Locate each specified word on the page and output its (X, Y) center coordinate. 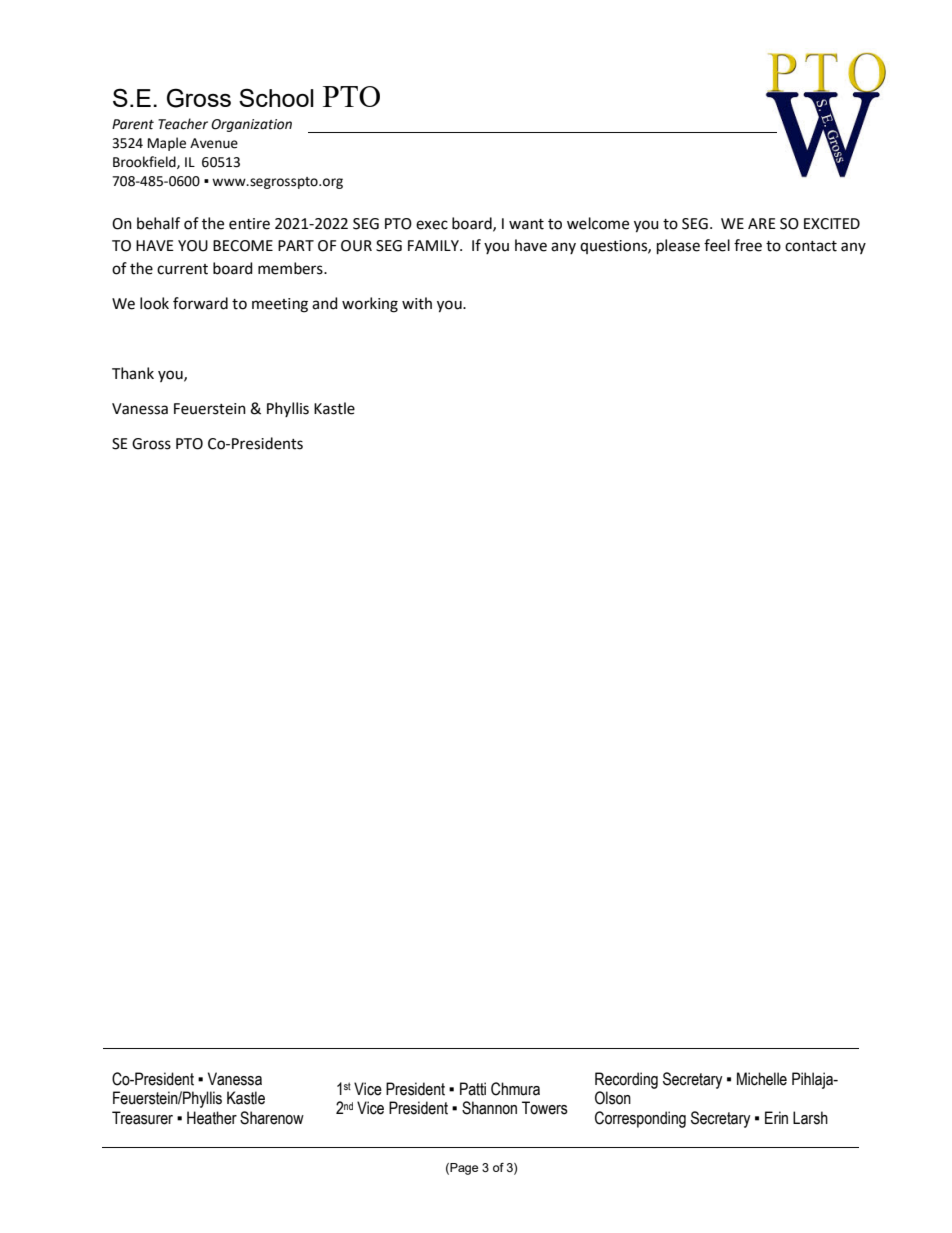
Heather (212, 1118)
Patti (473, 1089)
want (526, 224)
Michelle (762, 1079)
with (417, 303)
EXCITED (832, 224)
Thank (133, 373)
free (748, 245)
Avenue (214, 143)
